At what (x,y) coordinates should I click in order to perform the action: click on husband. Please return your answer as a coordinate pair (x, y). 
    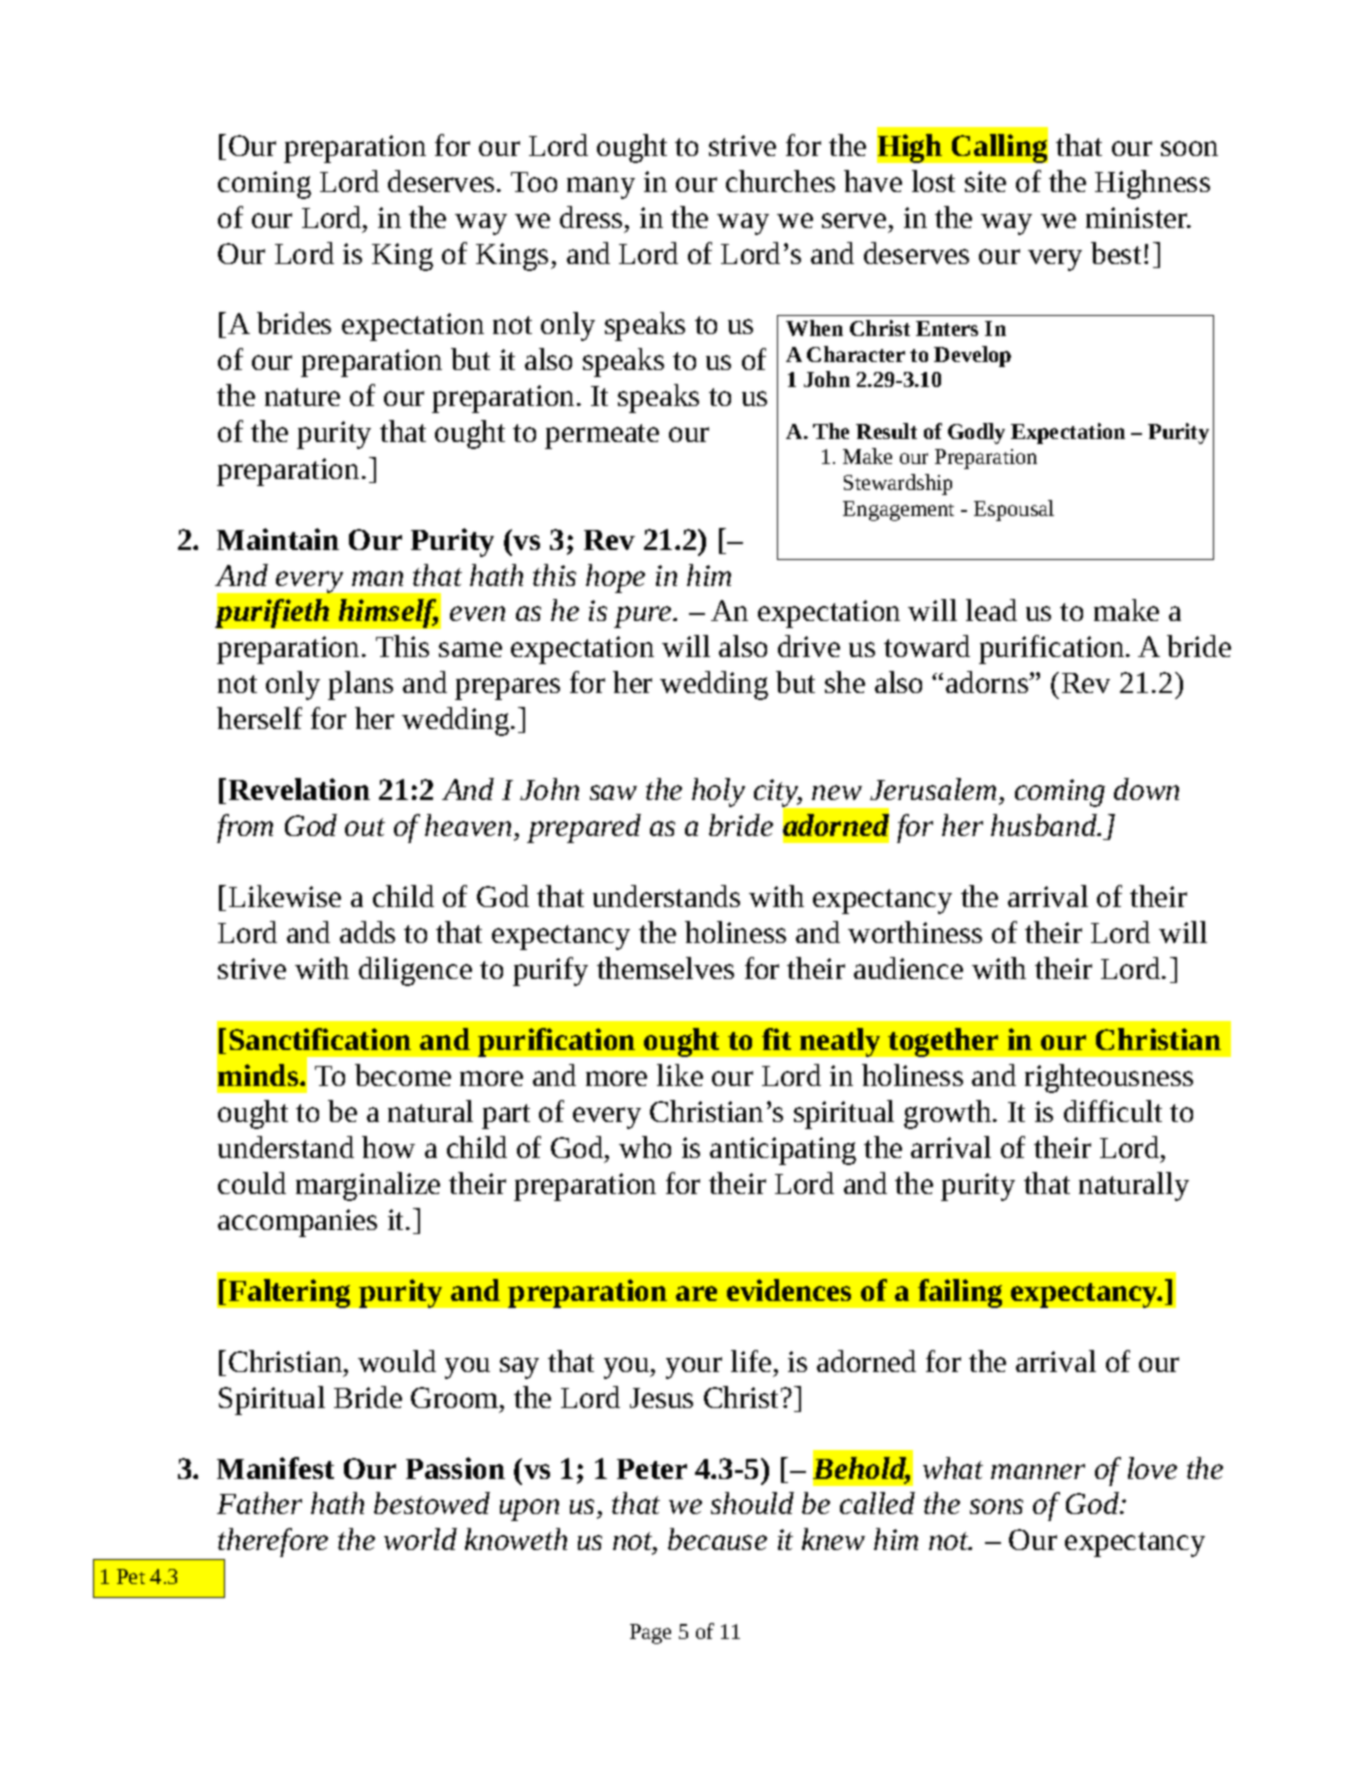
    Looking at the image, I should click on (1045, 825).
